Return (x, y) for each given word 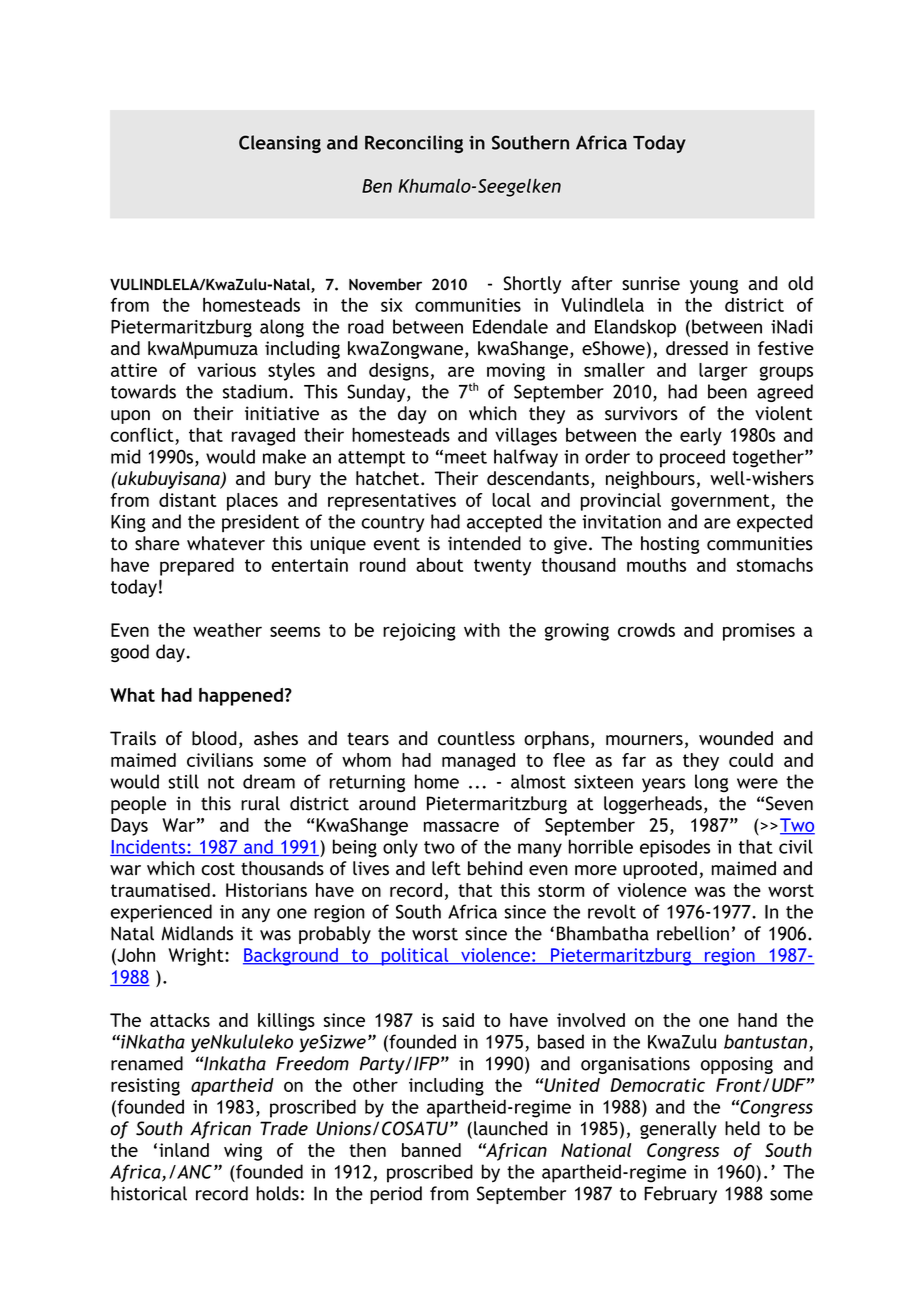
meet (466, 457)
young (714, 287)
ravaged (263, 437)
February (680, 1195)
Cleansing (280, 144)
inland (184, 1150)
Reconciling (414, 144)
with (482, 630)
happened (241, 697)
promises (759, 632)
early (701, 437)
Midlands (197, 933)
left (446, 868)
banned (431, 1150)
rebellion (693, 933)
